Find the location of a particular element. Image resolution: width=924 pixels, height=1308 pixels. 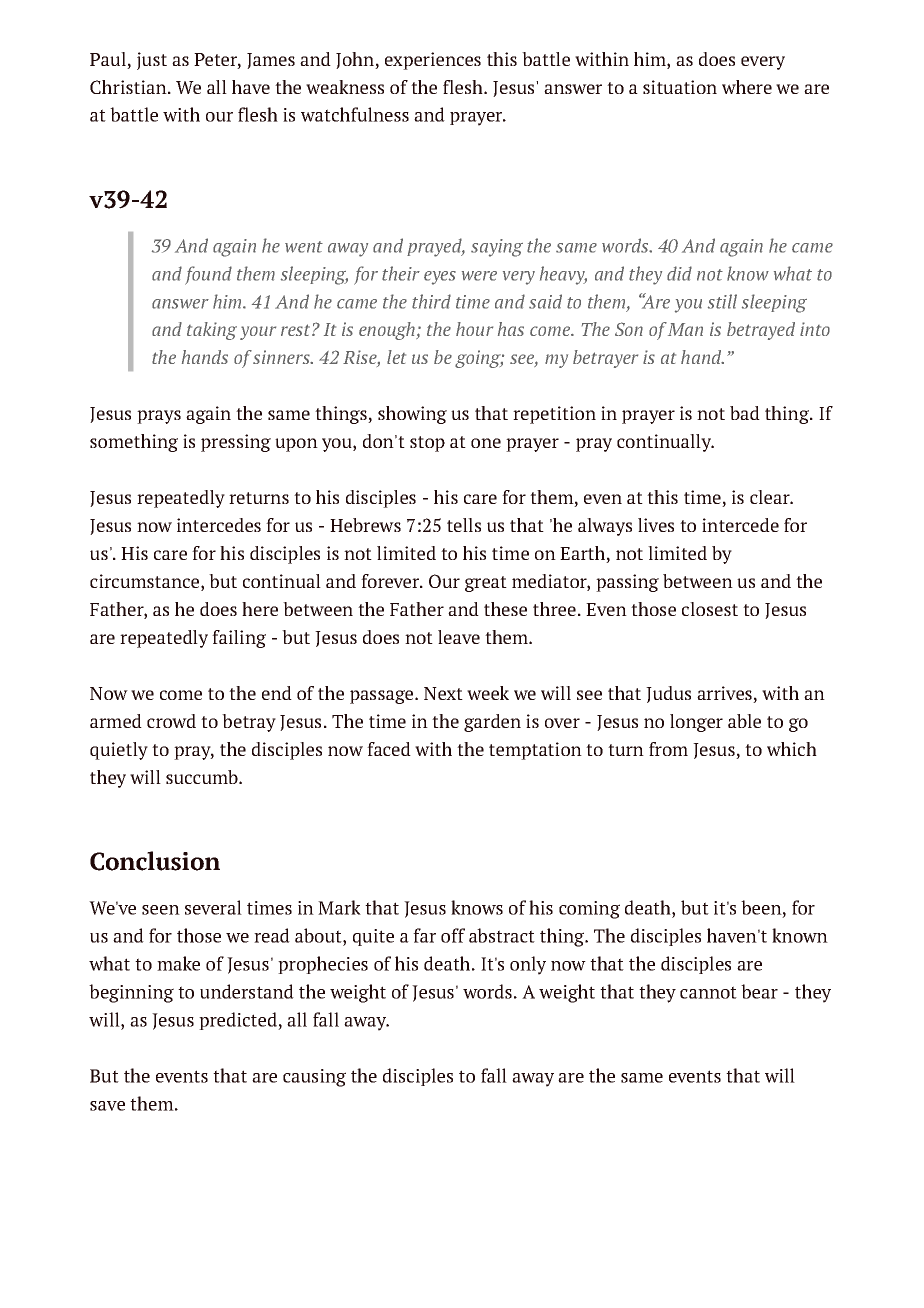

experiences is located at coordinates (433, 61).
